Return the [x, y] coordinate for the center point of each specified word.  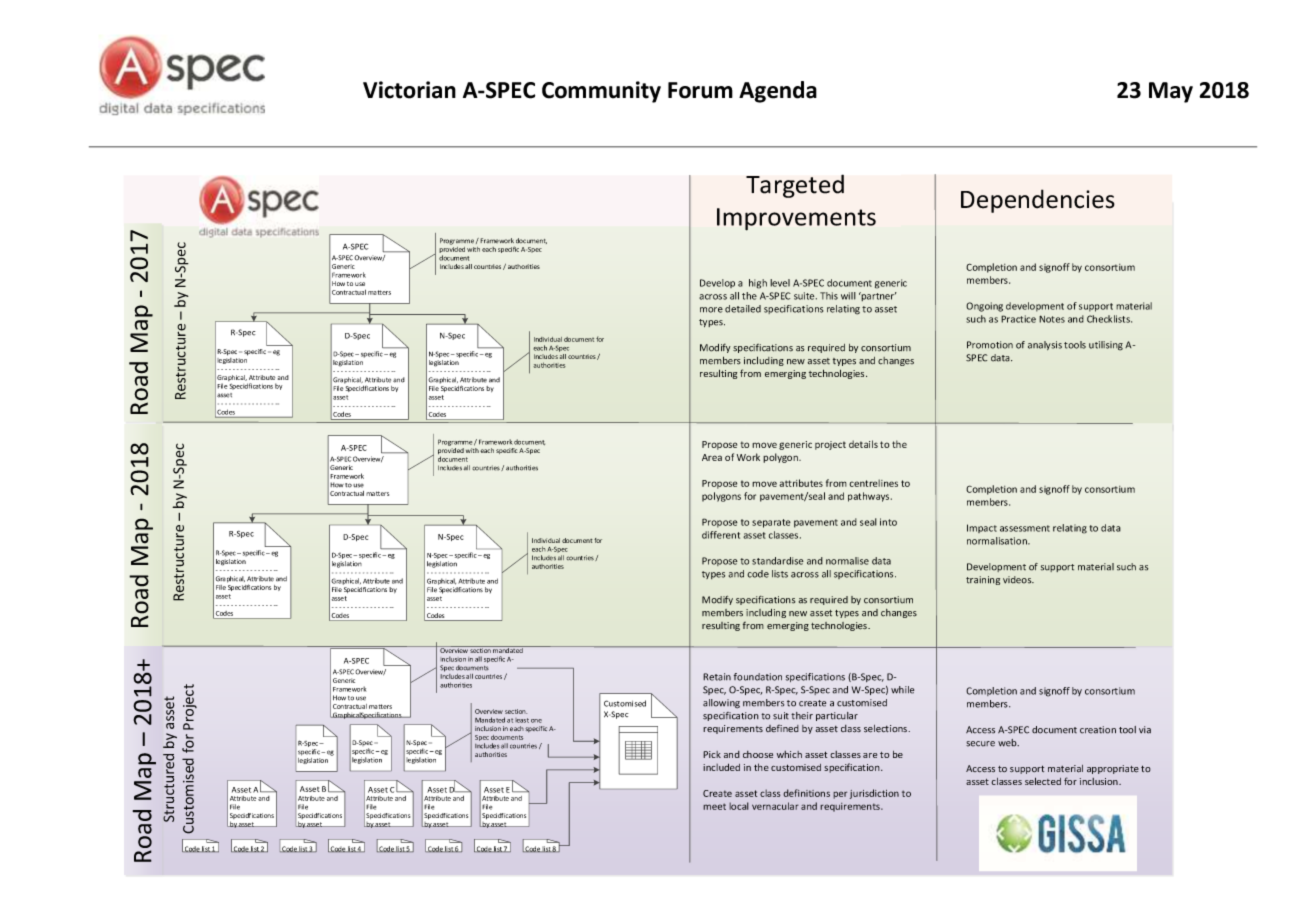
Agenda [778, 92]
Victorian [409, 90]
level [780, 283]
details [863, 444]
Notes [1052, 319]
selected [1043, 781]
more [711, 310]
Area [712, 457]
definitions [806, 793]
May [1171, 92]
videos [1018, 580]
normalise [847, 561]
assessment [1025, 528]
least [522, 720]
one [536, 721]
